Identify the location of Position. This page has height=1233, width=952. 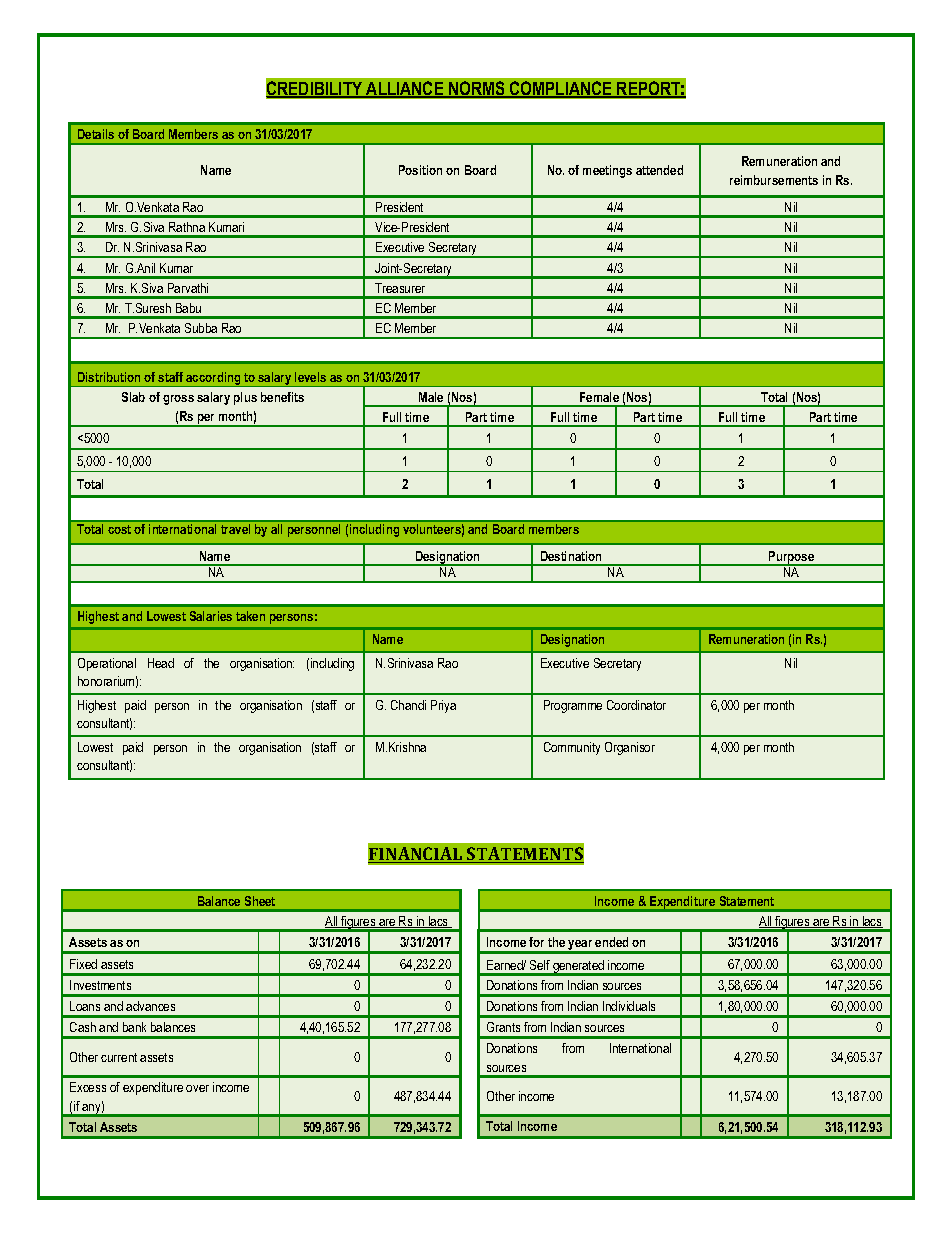
(420, 170).
